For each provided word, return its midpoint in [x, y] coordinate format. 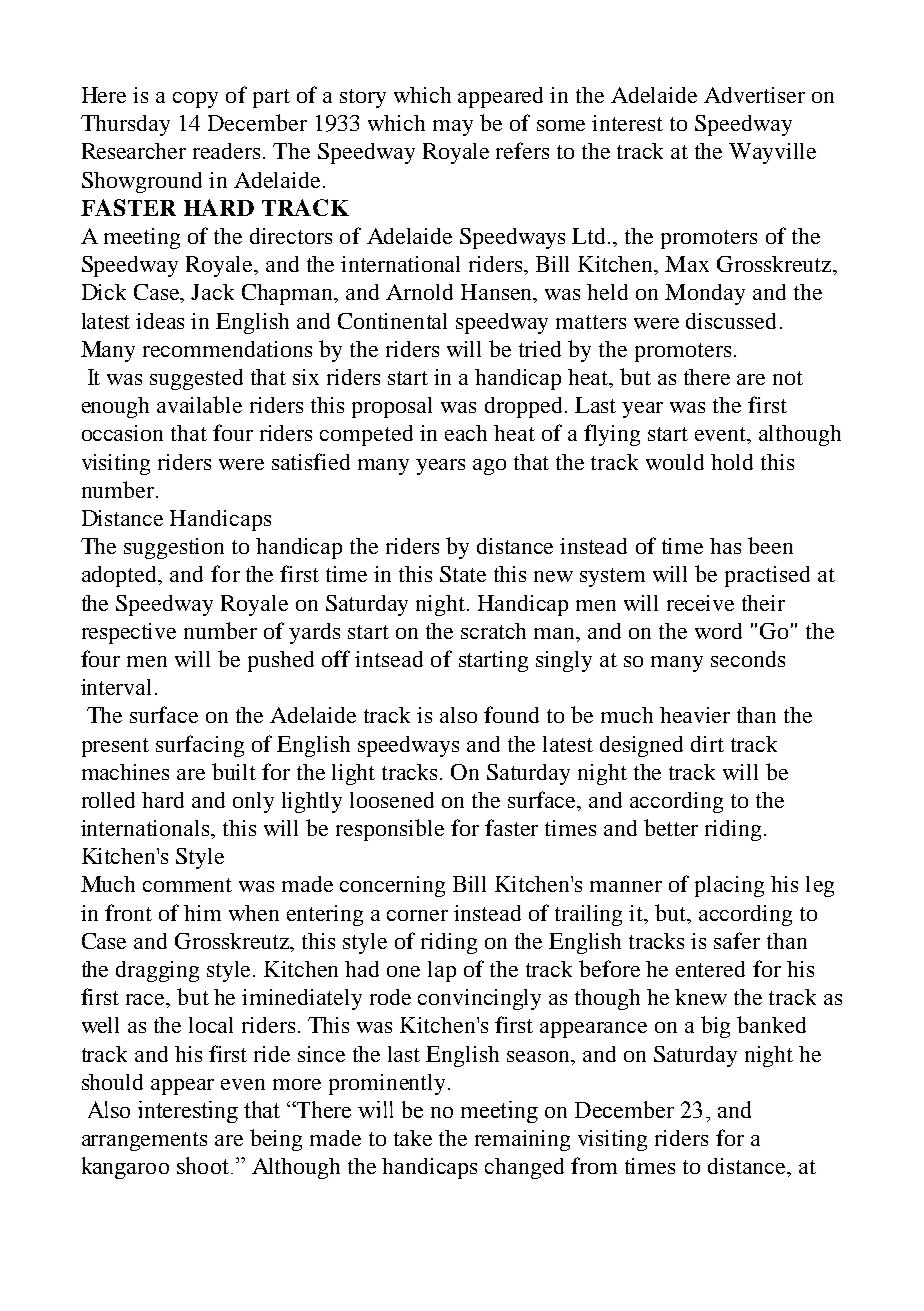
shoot [203, 1165]
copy [195, 100]
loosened [392, 800]
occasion [122, 433]
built [234, 771]
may [453, 128]
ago [489, 467]
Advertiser [754, 95]
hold [732, 462]
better [671, 827]
